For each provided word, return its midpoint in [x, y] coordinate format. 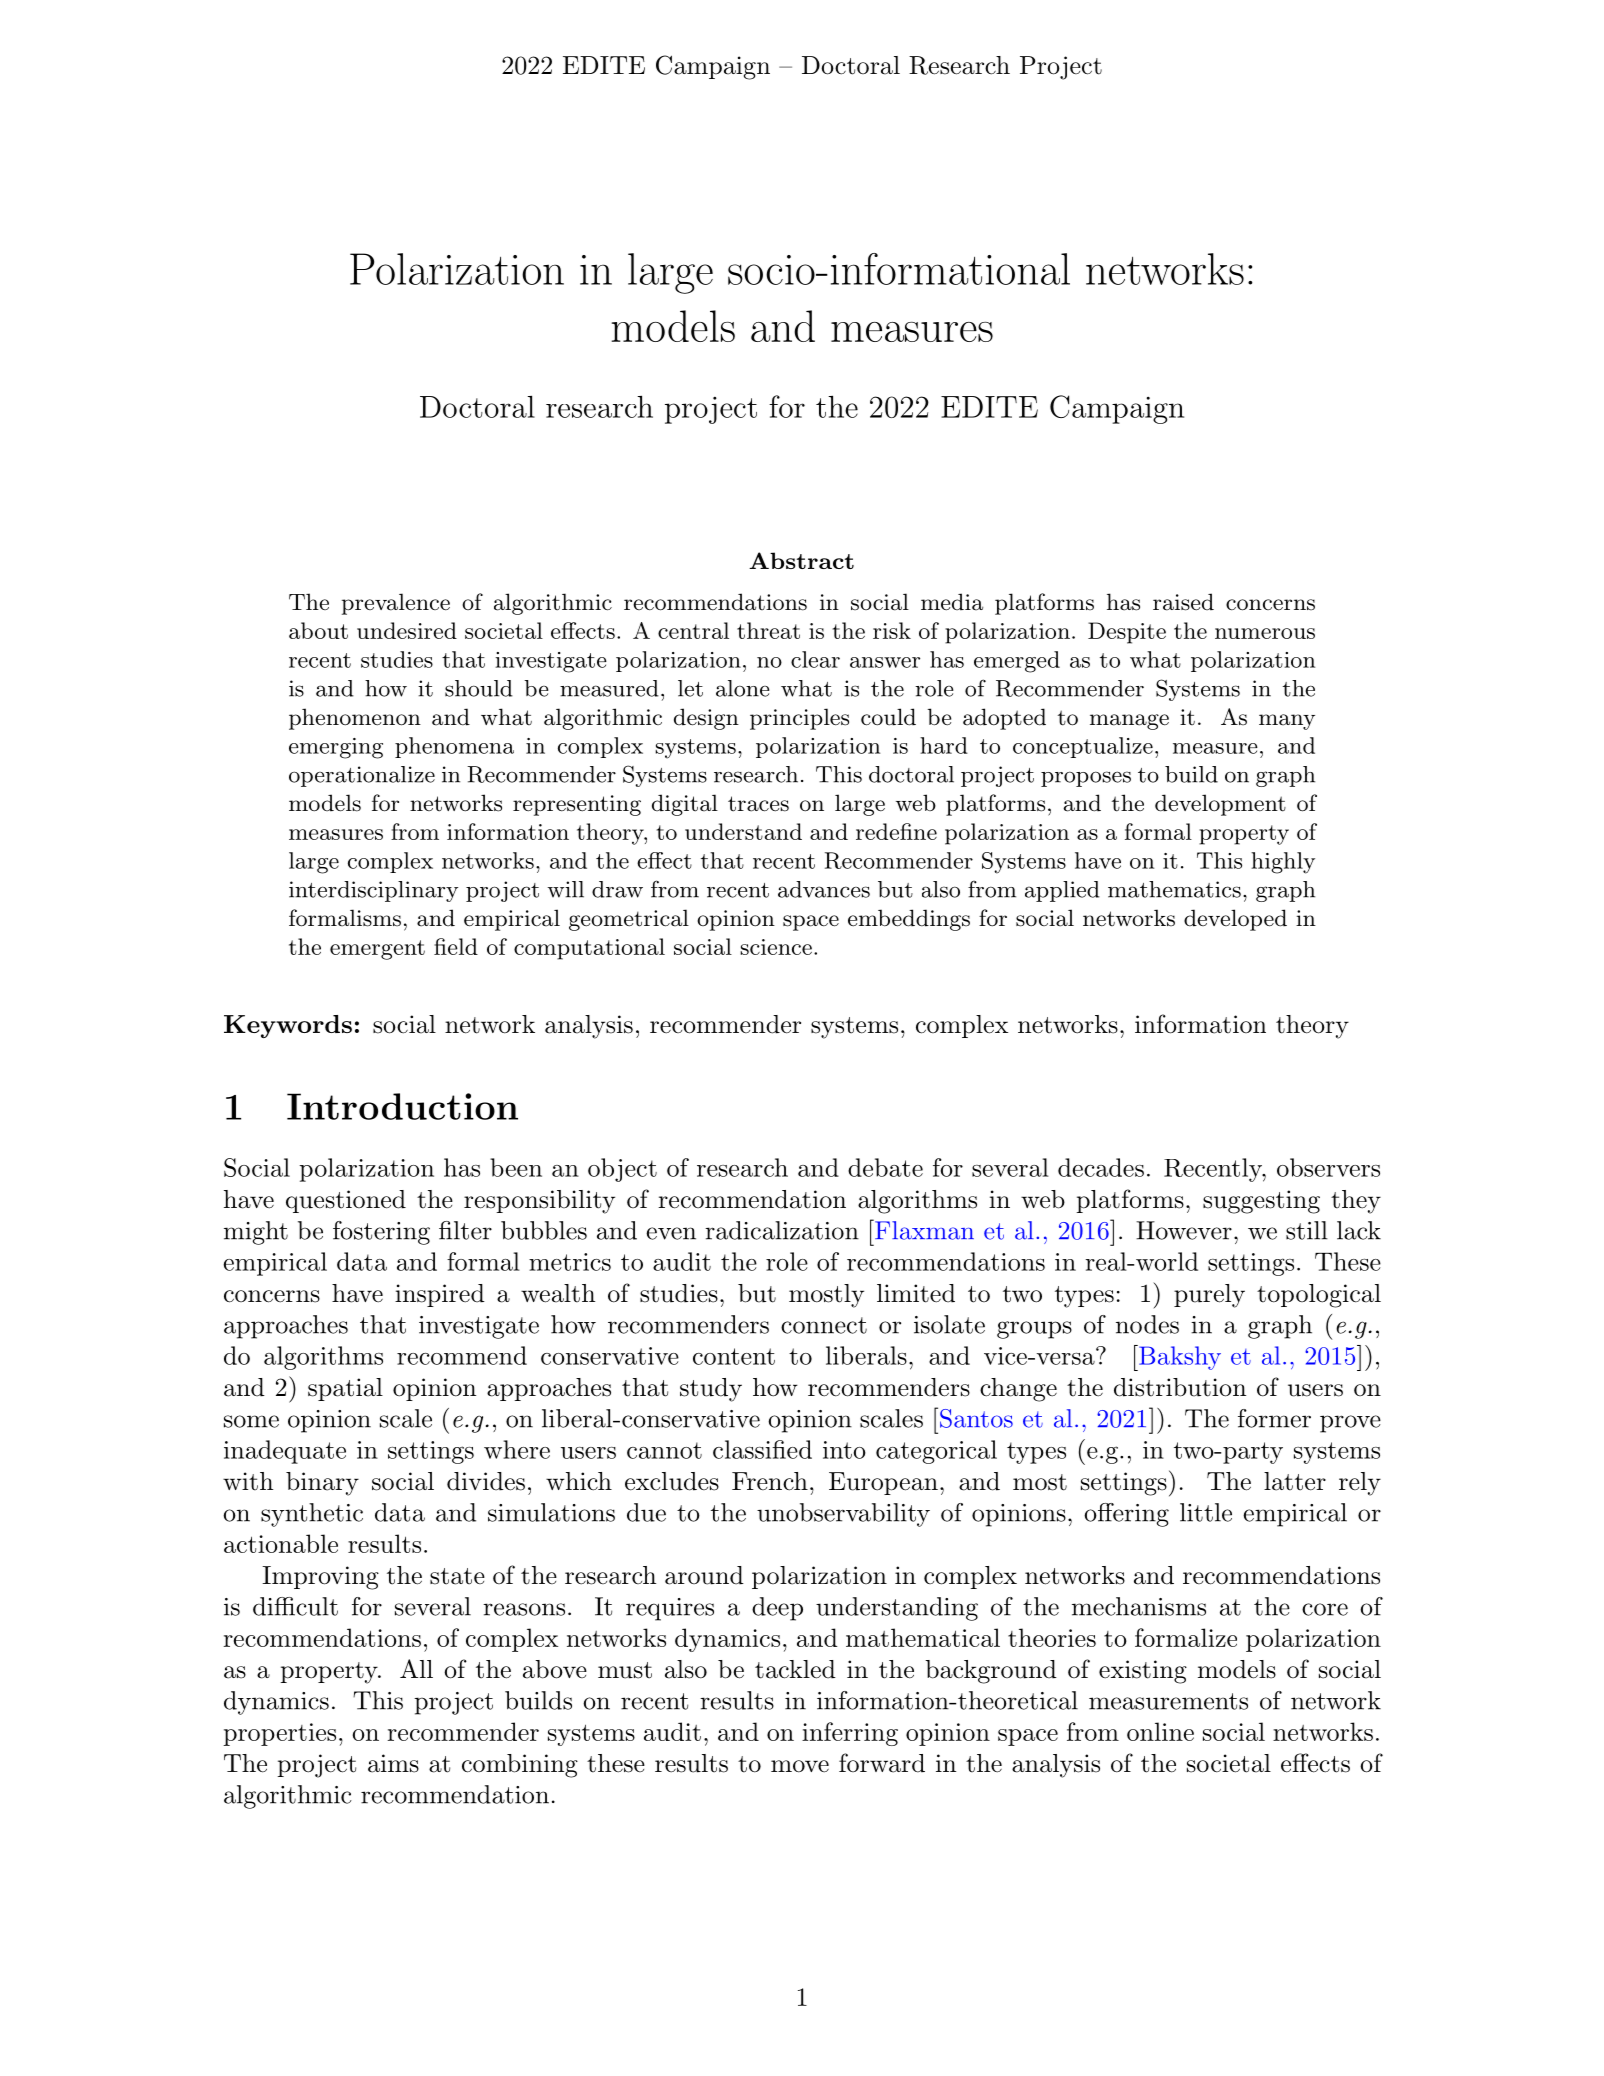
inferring [850, 1734]
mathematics [1174, 889]
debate [885, 1167]
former [1274, 1418]
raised [1183, 602]
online [1160, 1731]
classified [762, 1449]
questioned [346, 1201]
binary [322, 1484]
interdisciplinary [373, 891]
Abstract [801, 560]
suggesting [1261, 1202]
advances [824, 889]
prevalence [396, 604]
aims [393, 1763]
